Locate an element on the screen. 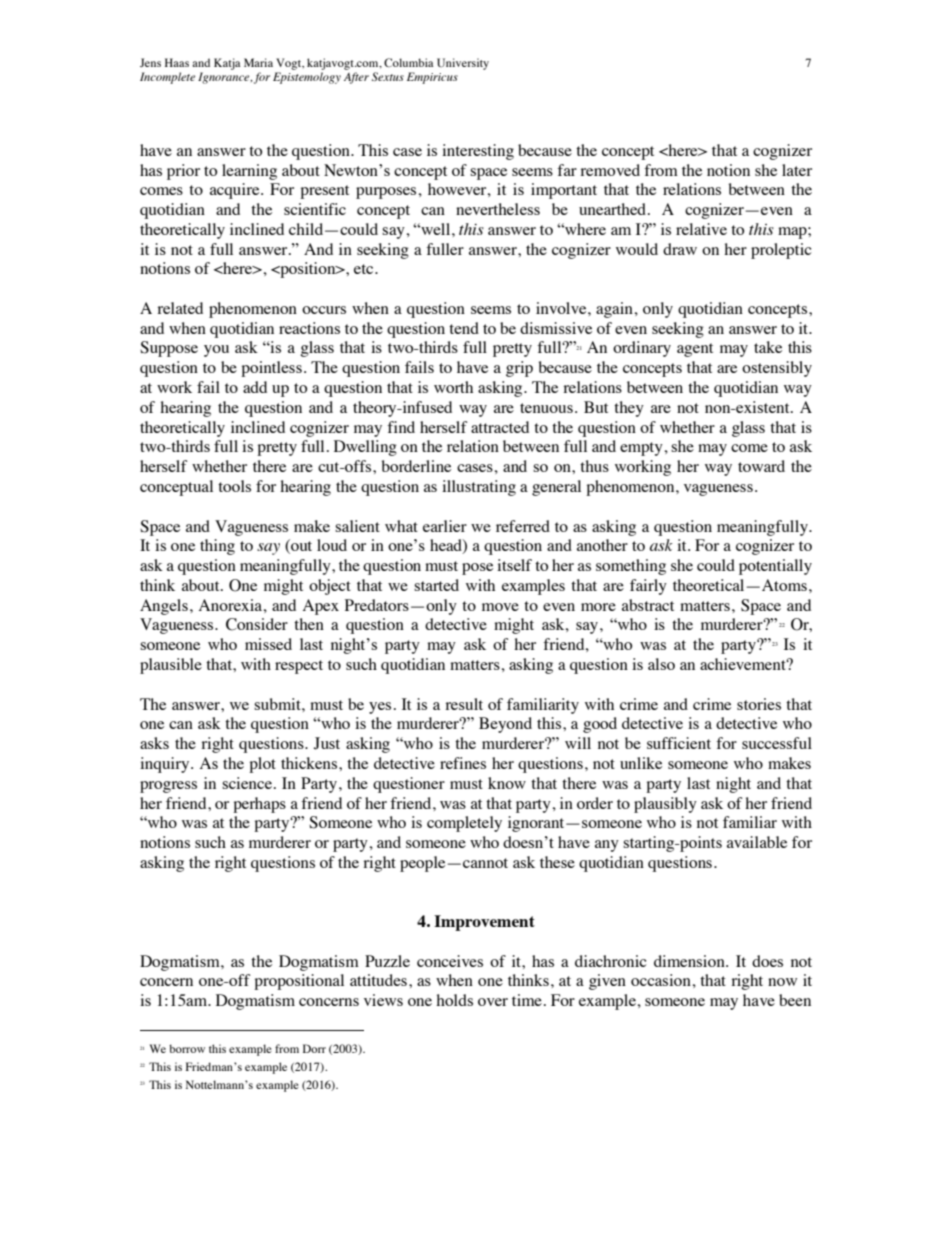 This screenshot has height=1233, width=952. University is located at coordinates (463, 64).
